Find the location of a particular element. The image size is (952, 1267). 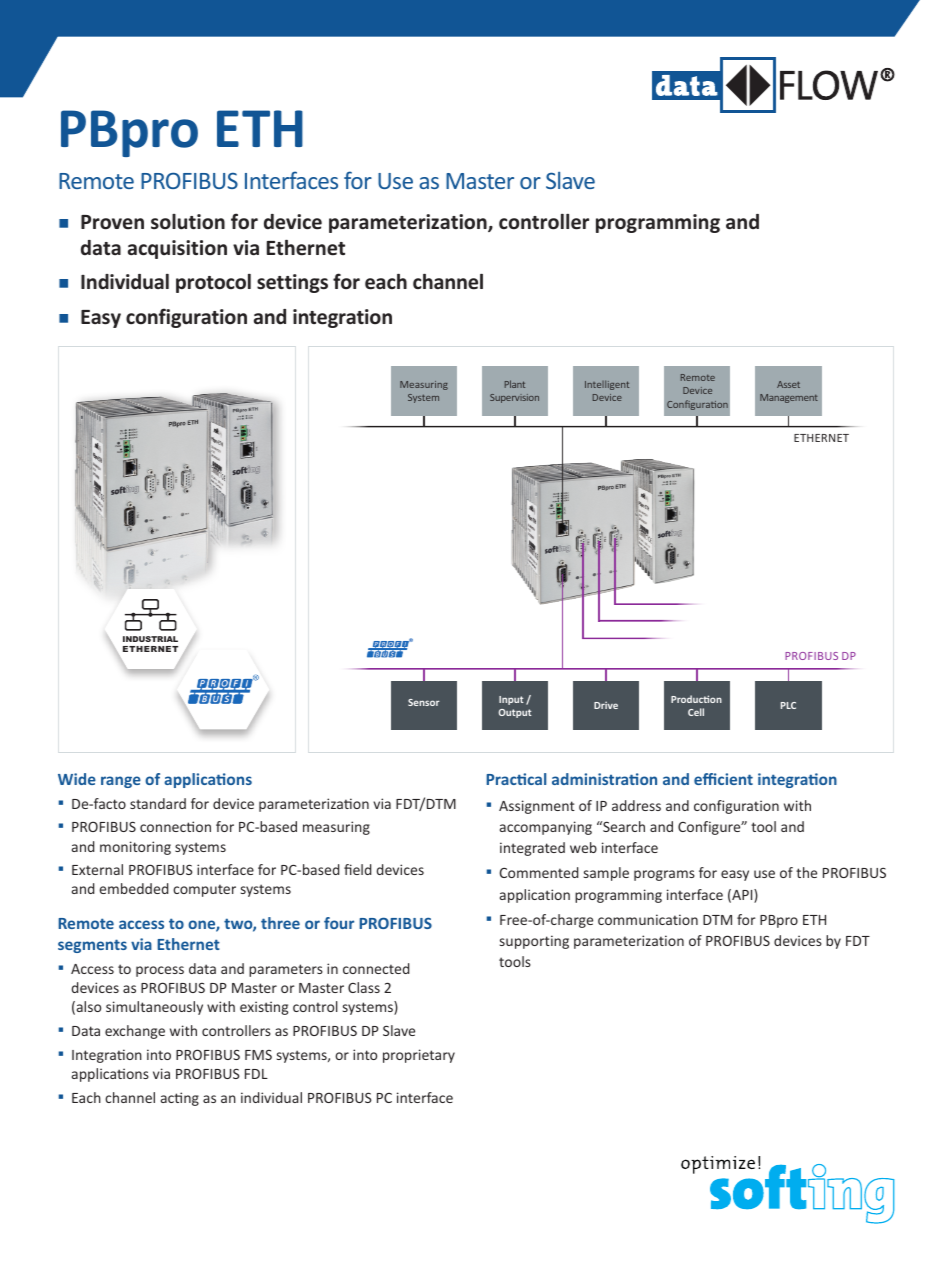

proprietary is located at coordinates (419, 1056).
